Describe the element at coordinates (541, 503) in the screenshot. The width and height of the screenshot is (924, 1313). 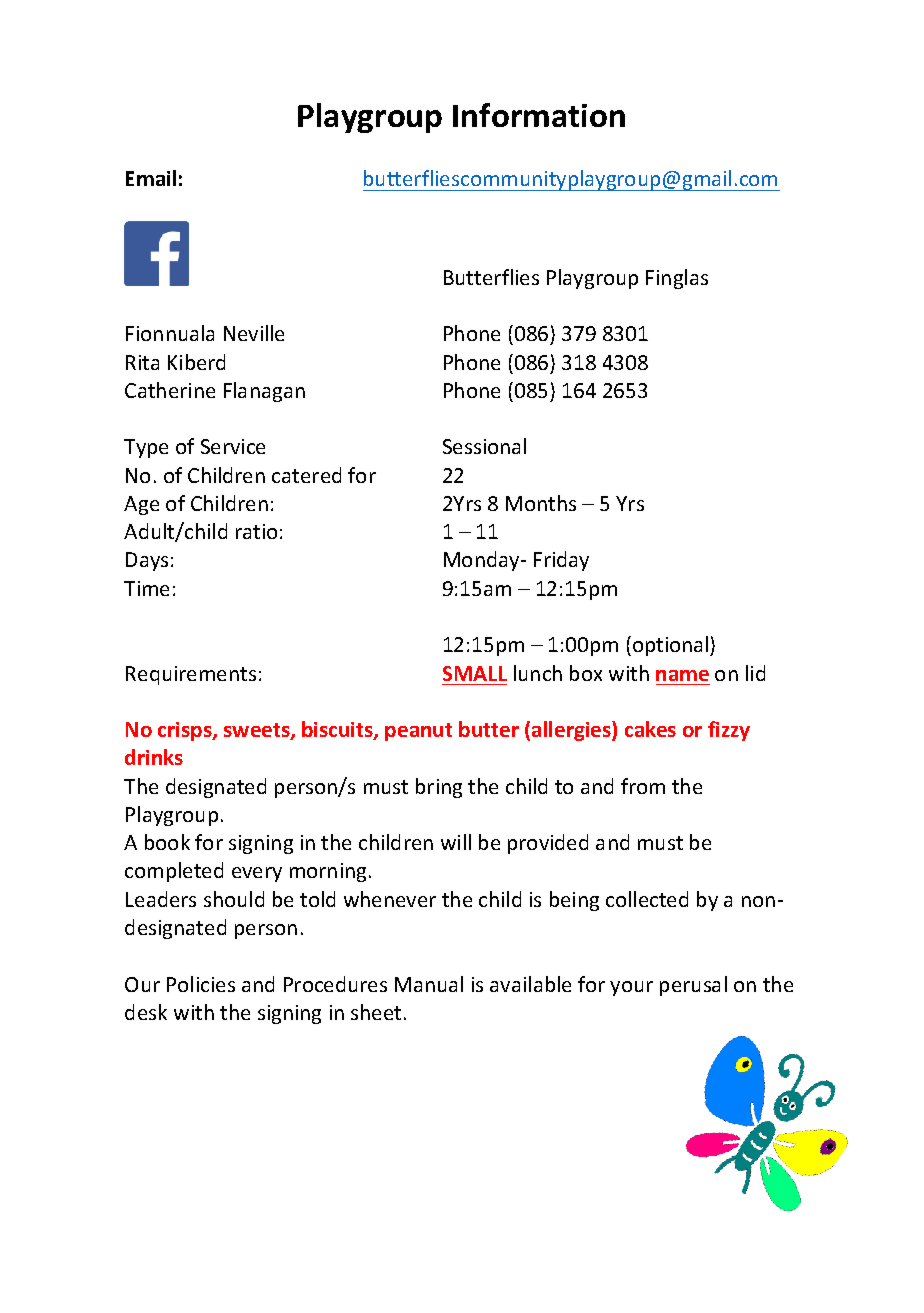
I see `Months` at that location.
